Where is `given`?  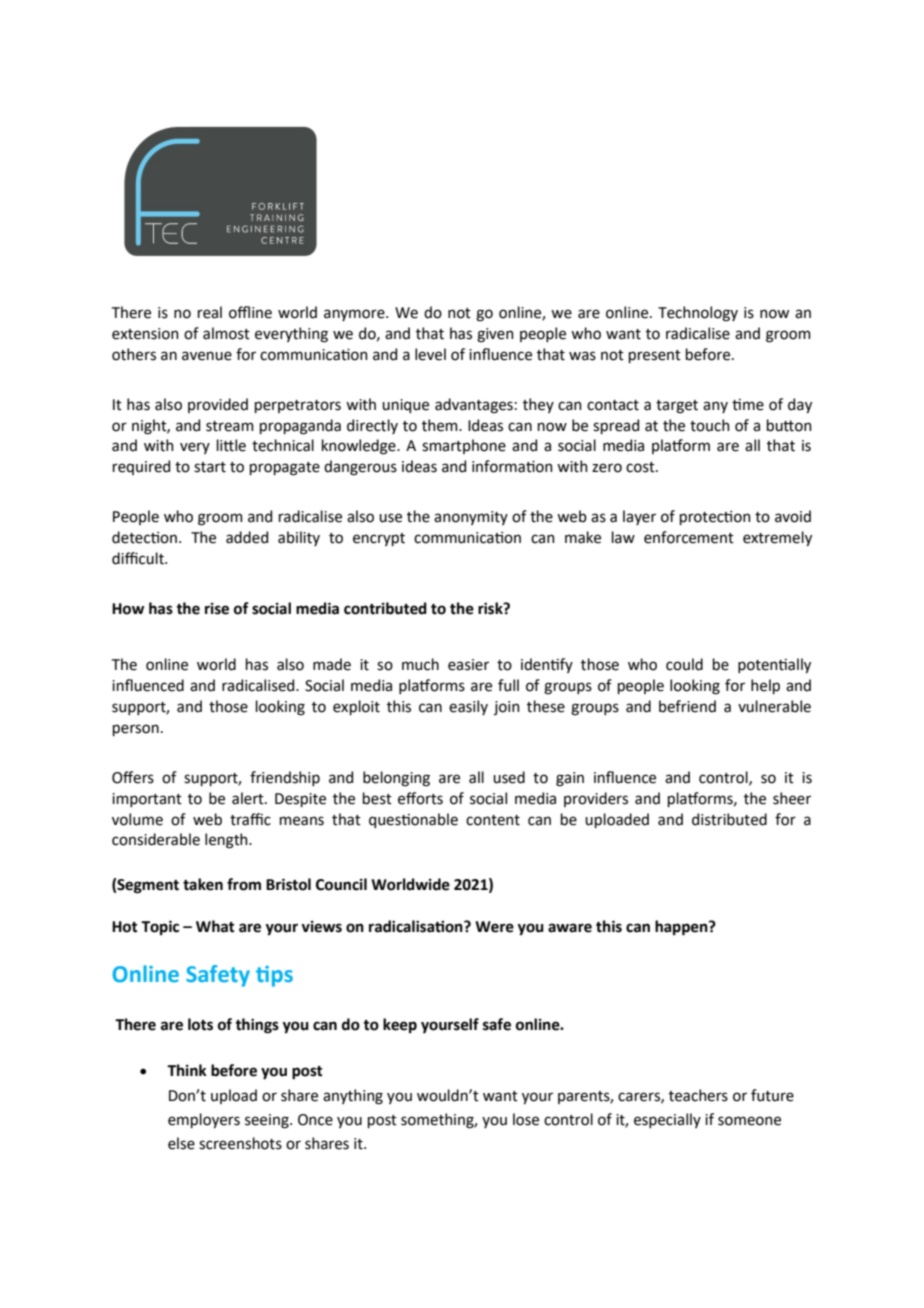
given is located at coordinates (495, 335).
